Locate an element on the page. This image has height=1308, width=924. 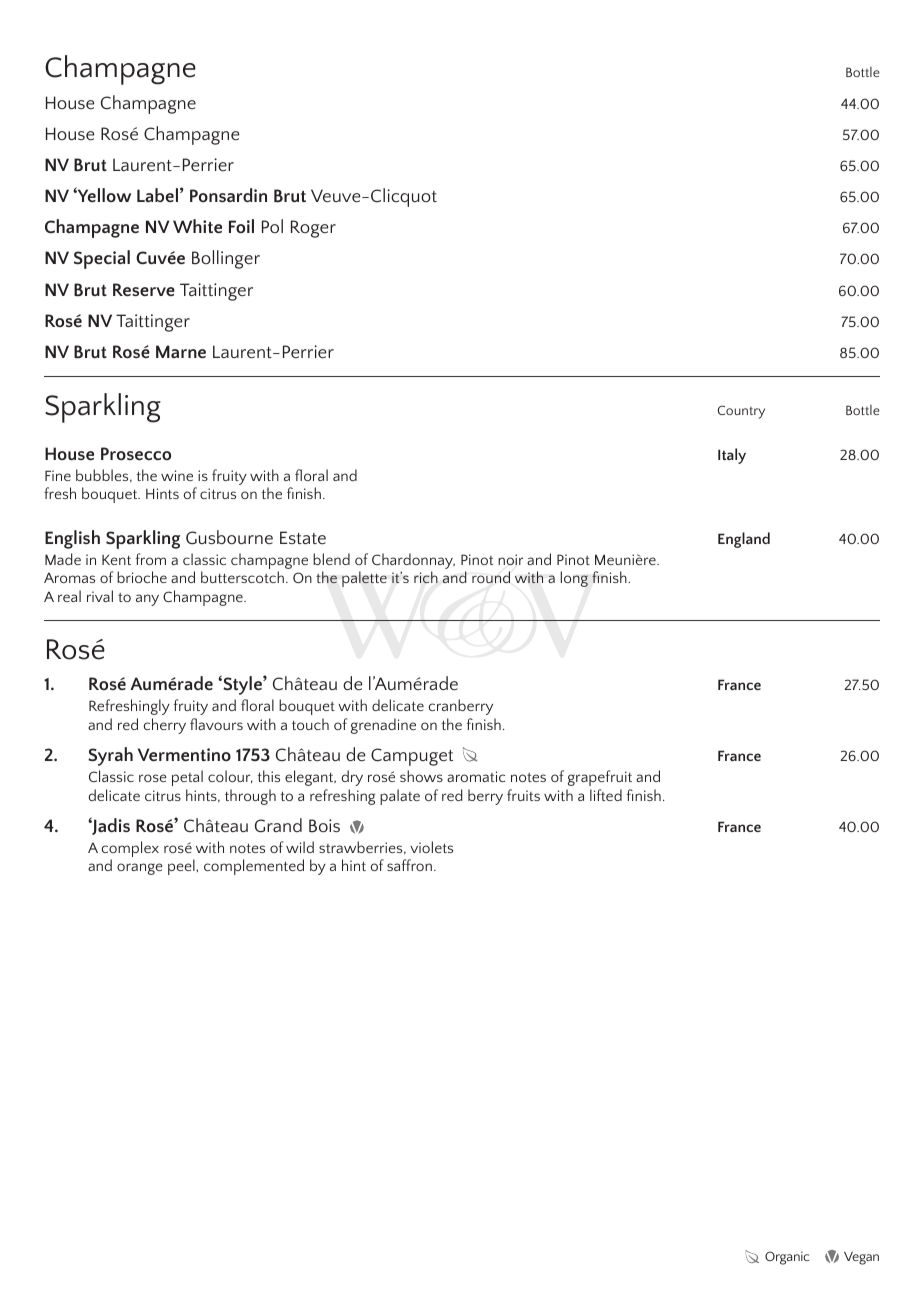
complemented is located at coordinates (254, 867).
